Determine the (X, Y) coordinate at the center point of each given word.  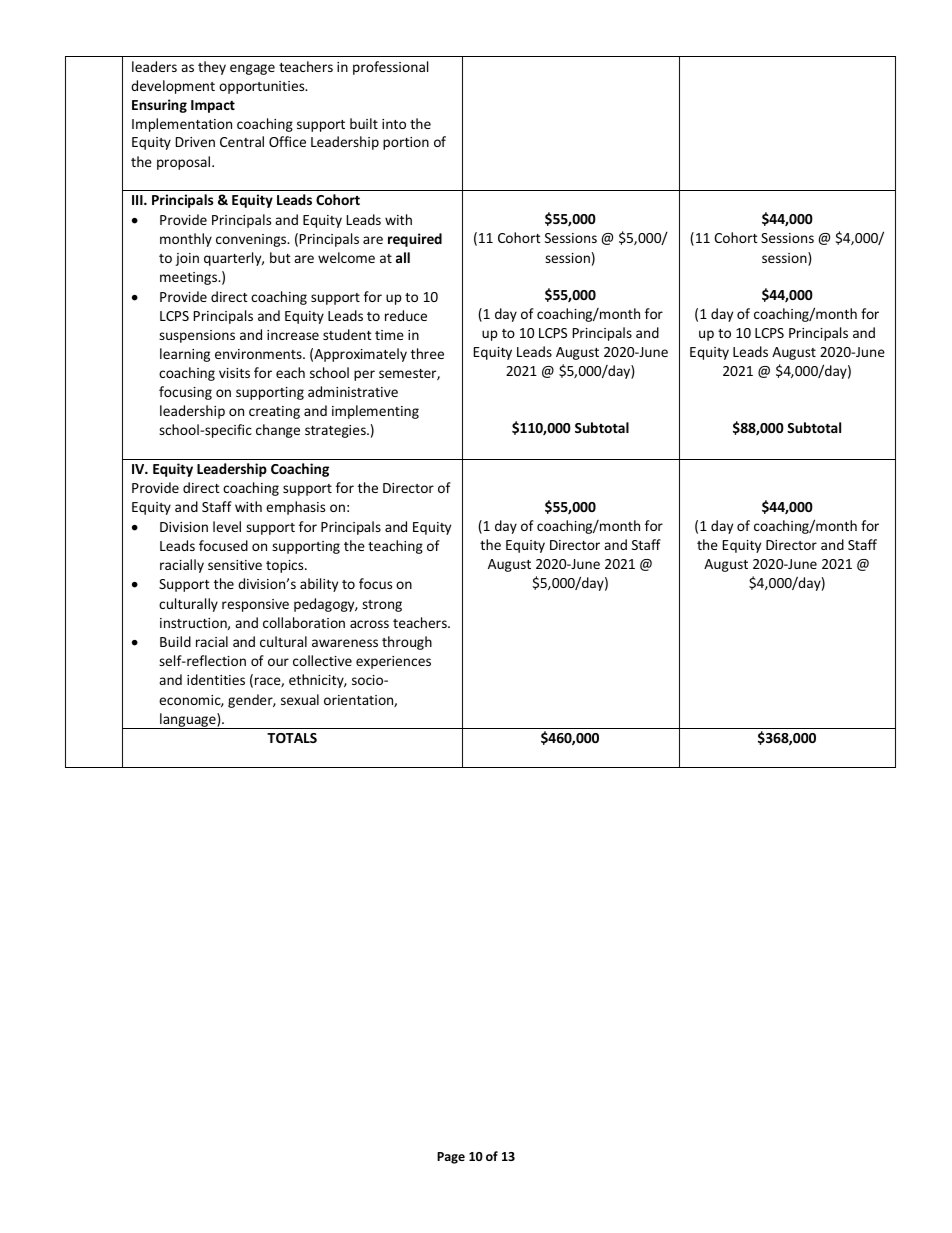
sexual (300, 699)
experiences (393, 662)
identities (216, 679)
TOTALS (292, 738)
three (427, 353)
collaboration (304, 622)
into (394, 124)
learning (185, 355)
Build (175, 641)
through (407, 643)
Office (287, 141)
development (173, 87)
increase (293, 335)
